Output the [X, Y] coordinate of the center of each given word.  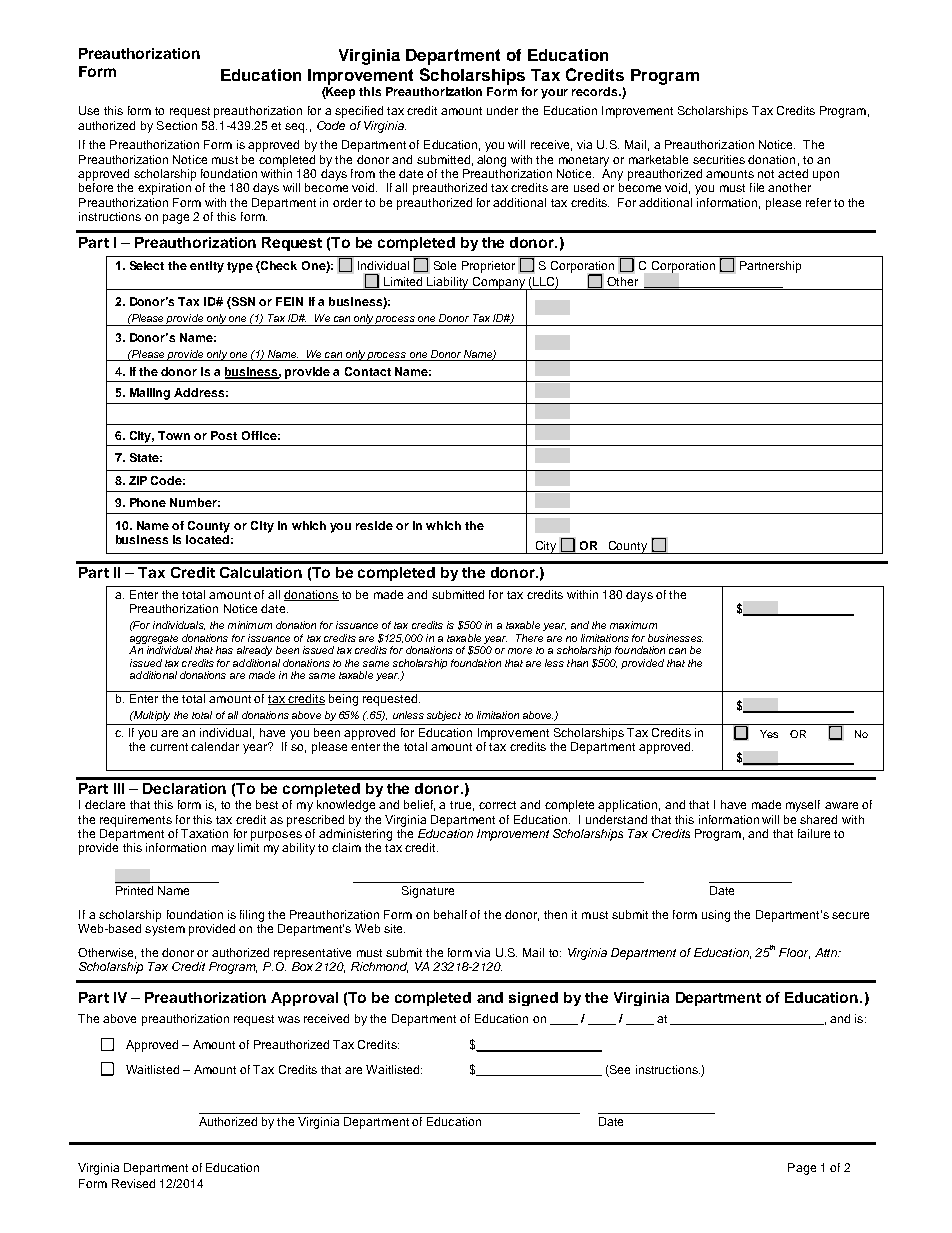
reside [374, 525]
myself [803, 806]
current [169, 747]
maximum [633, 625]
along [491, 161]
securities [719, 159]
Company [498, 284]
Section [177, 125]
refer [818, 202]
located [207, 539]
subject [444, 716]
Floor [794, 953]
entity [207, 267]
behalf [450, 914]
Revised [133, 1183]
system [165, 930]
